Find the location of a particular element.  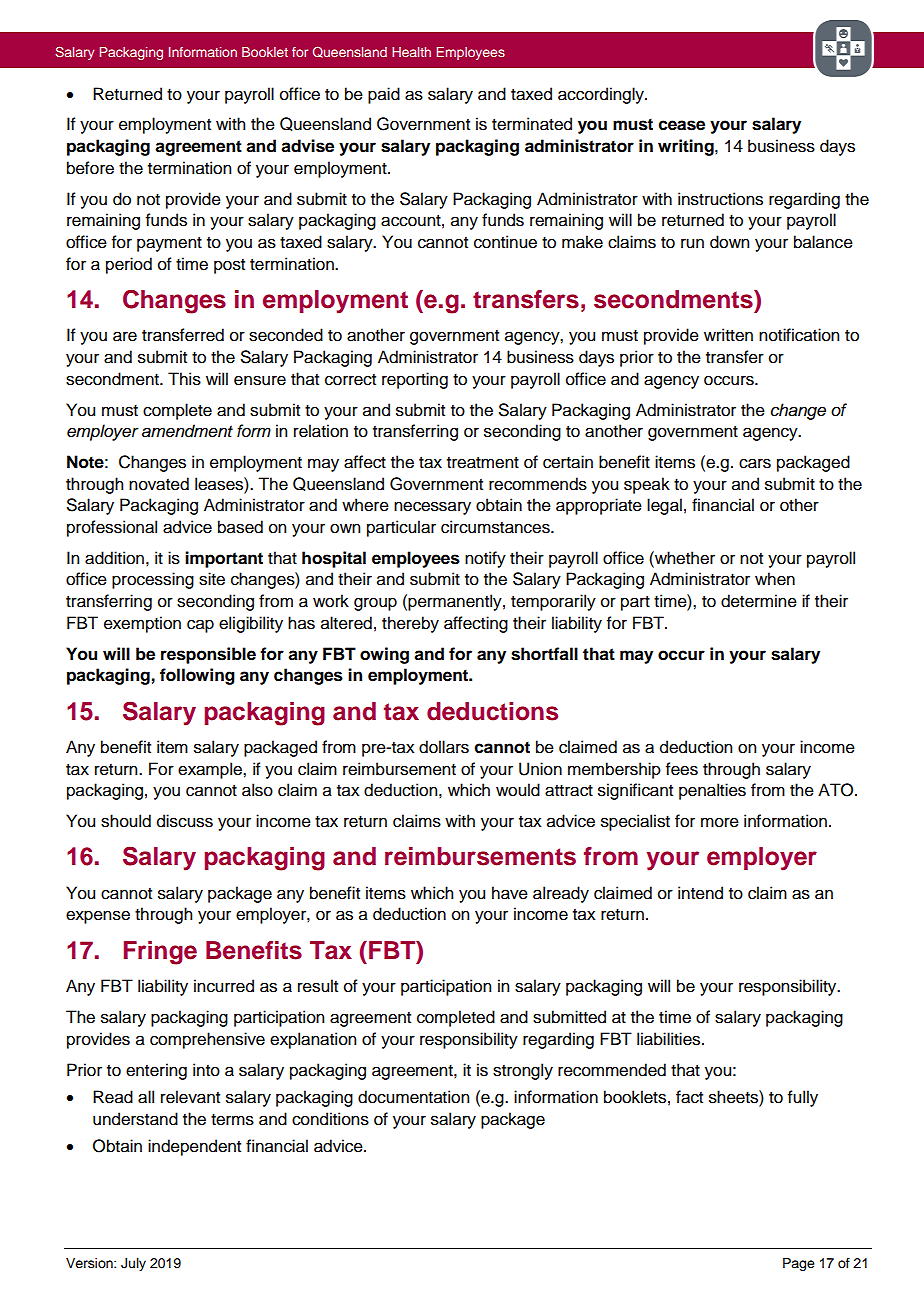

reporting is located at coordinates (415, 380).
